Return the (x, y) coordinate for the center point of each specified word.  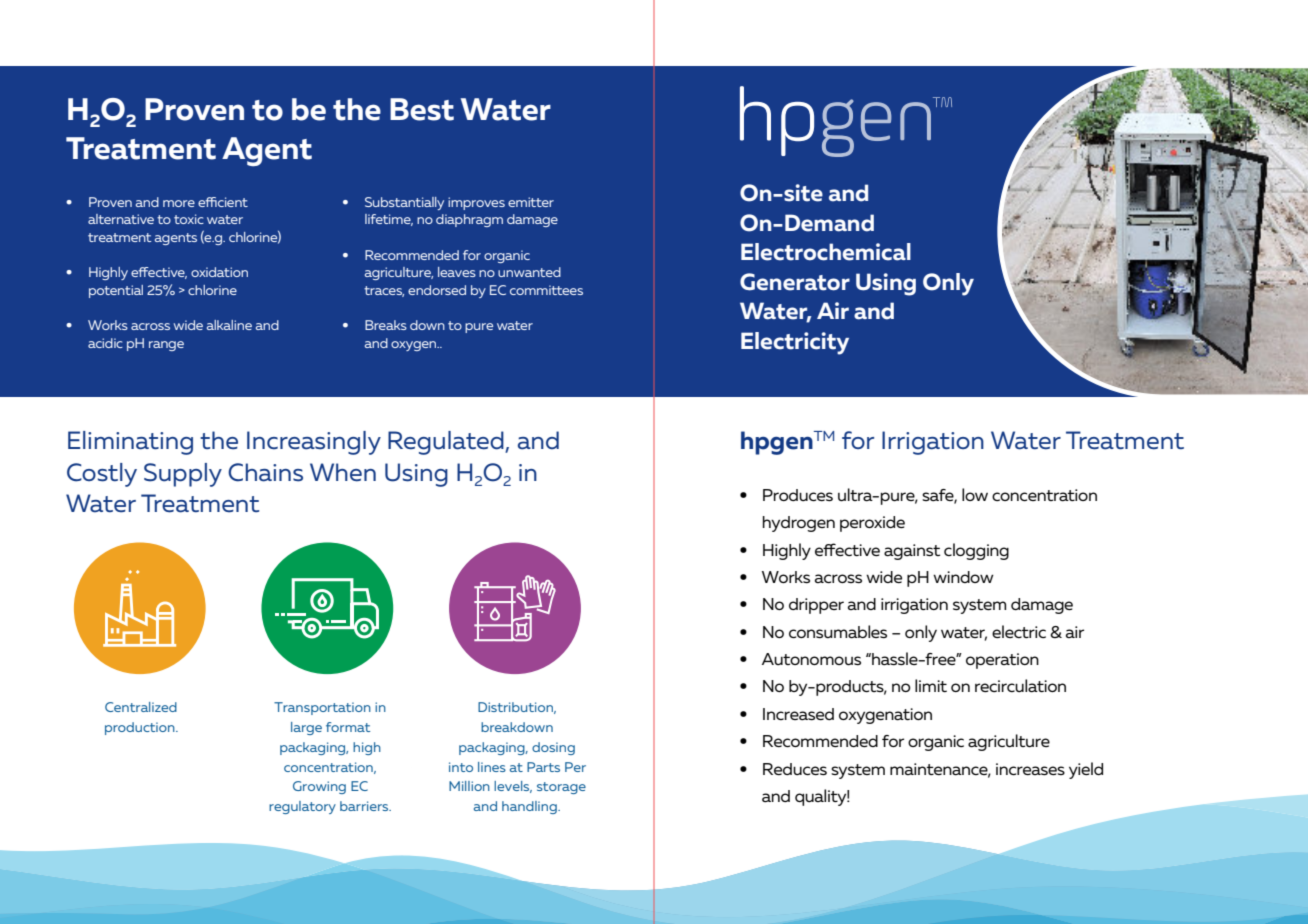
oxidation (219, 272)
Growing (319, 787)
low (975, 494)
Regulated (447, 443)
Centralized (141, 707)
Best (422, 109)
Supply (183, 475)
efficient (223, 202)
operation (1002, 661)
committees (546, 290)
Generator (795, 282)
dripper (816, 606)
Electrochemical (826, 252)
